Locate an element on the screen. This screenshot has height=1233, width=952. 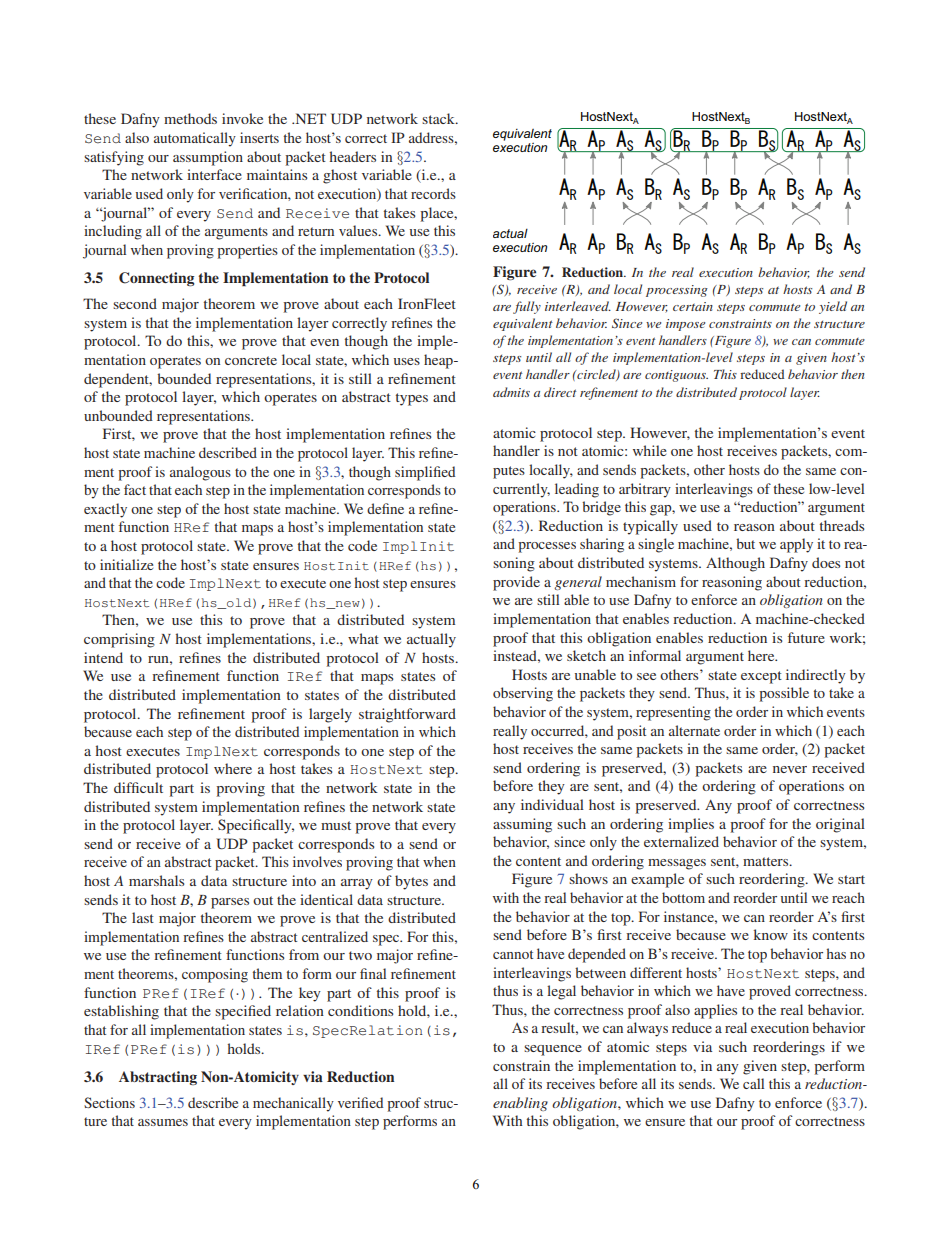
provide is located at coordinates (516, 583).
